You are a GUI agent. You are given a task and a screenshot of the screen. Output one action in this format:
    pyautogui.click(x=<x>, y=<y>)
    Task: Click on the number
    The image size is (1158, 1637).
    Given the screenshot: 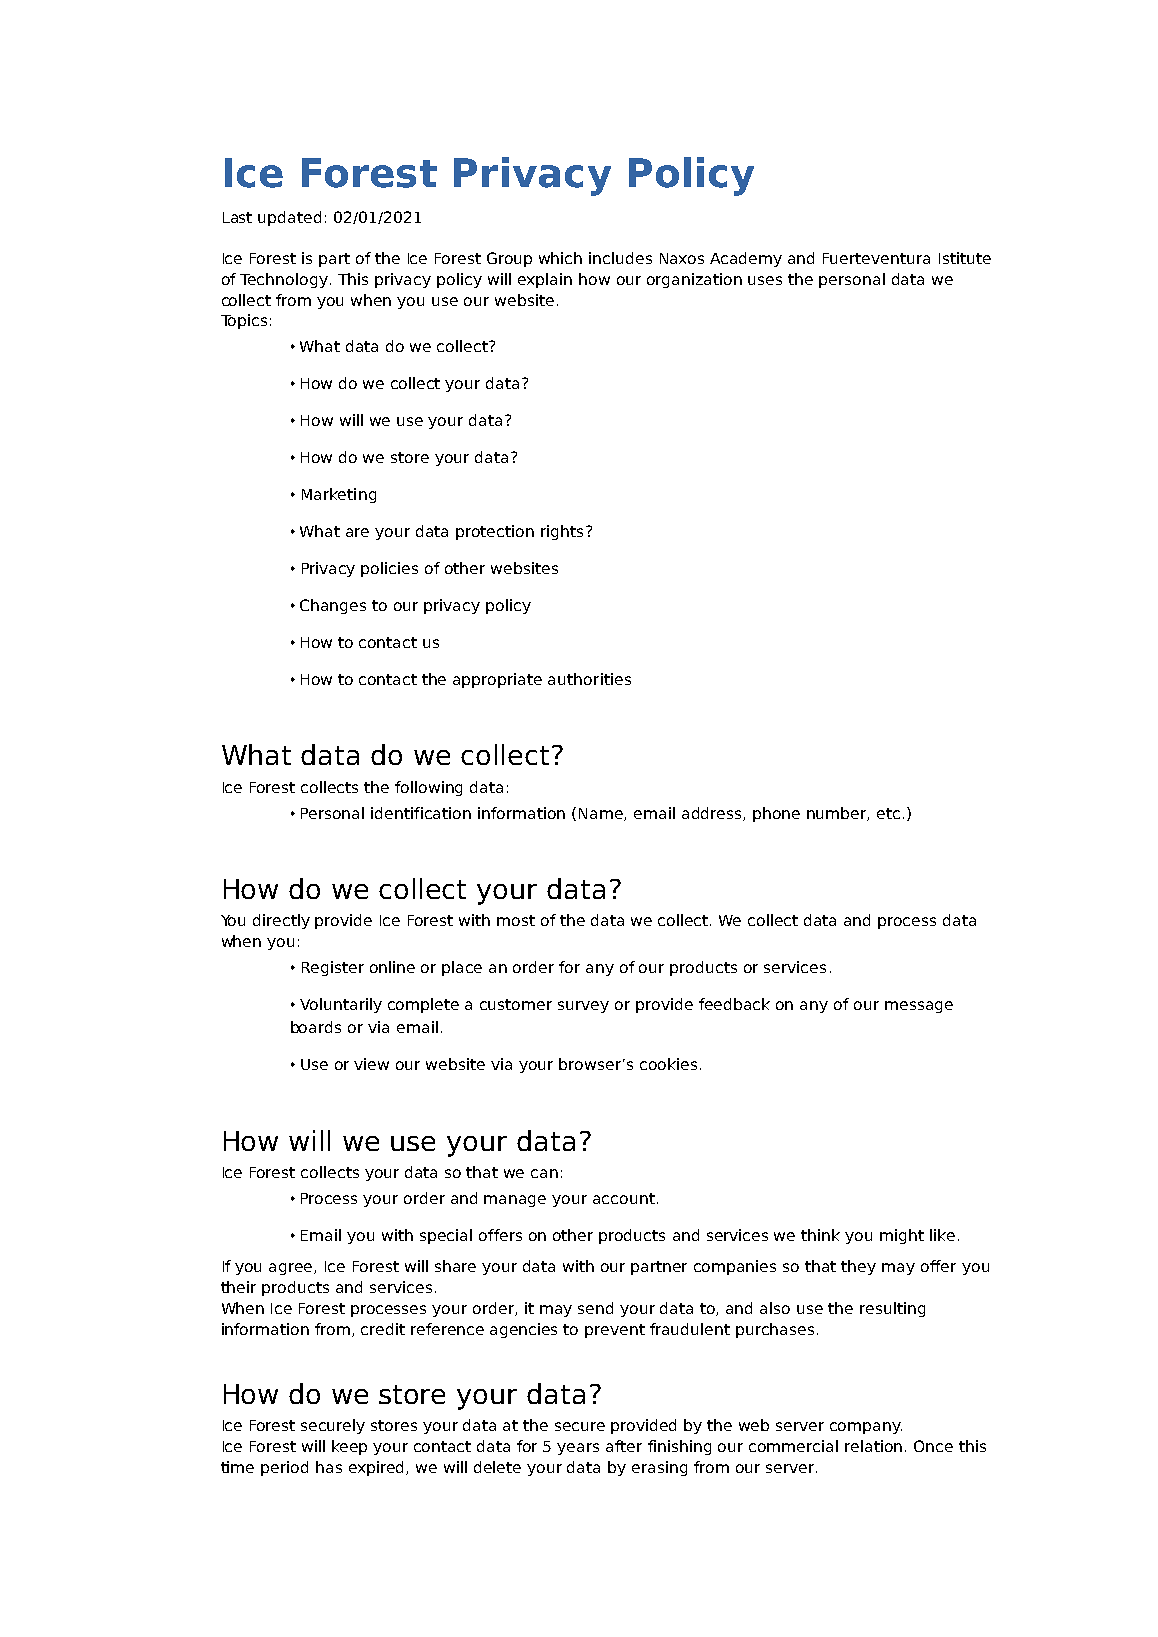 What is the action you would take?
    pyautogui.click(x=838, y=814)
